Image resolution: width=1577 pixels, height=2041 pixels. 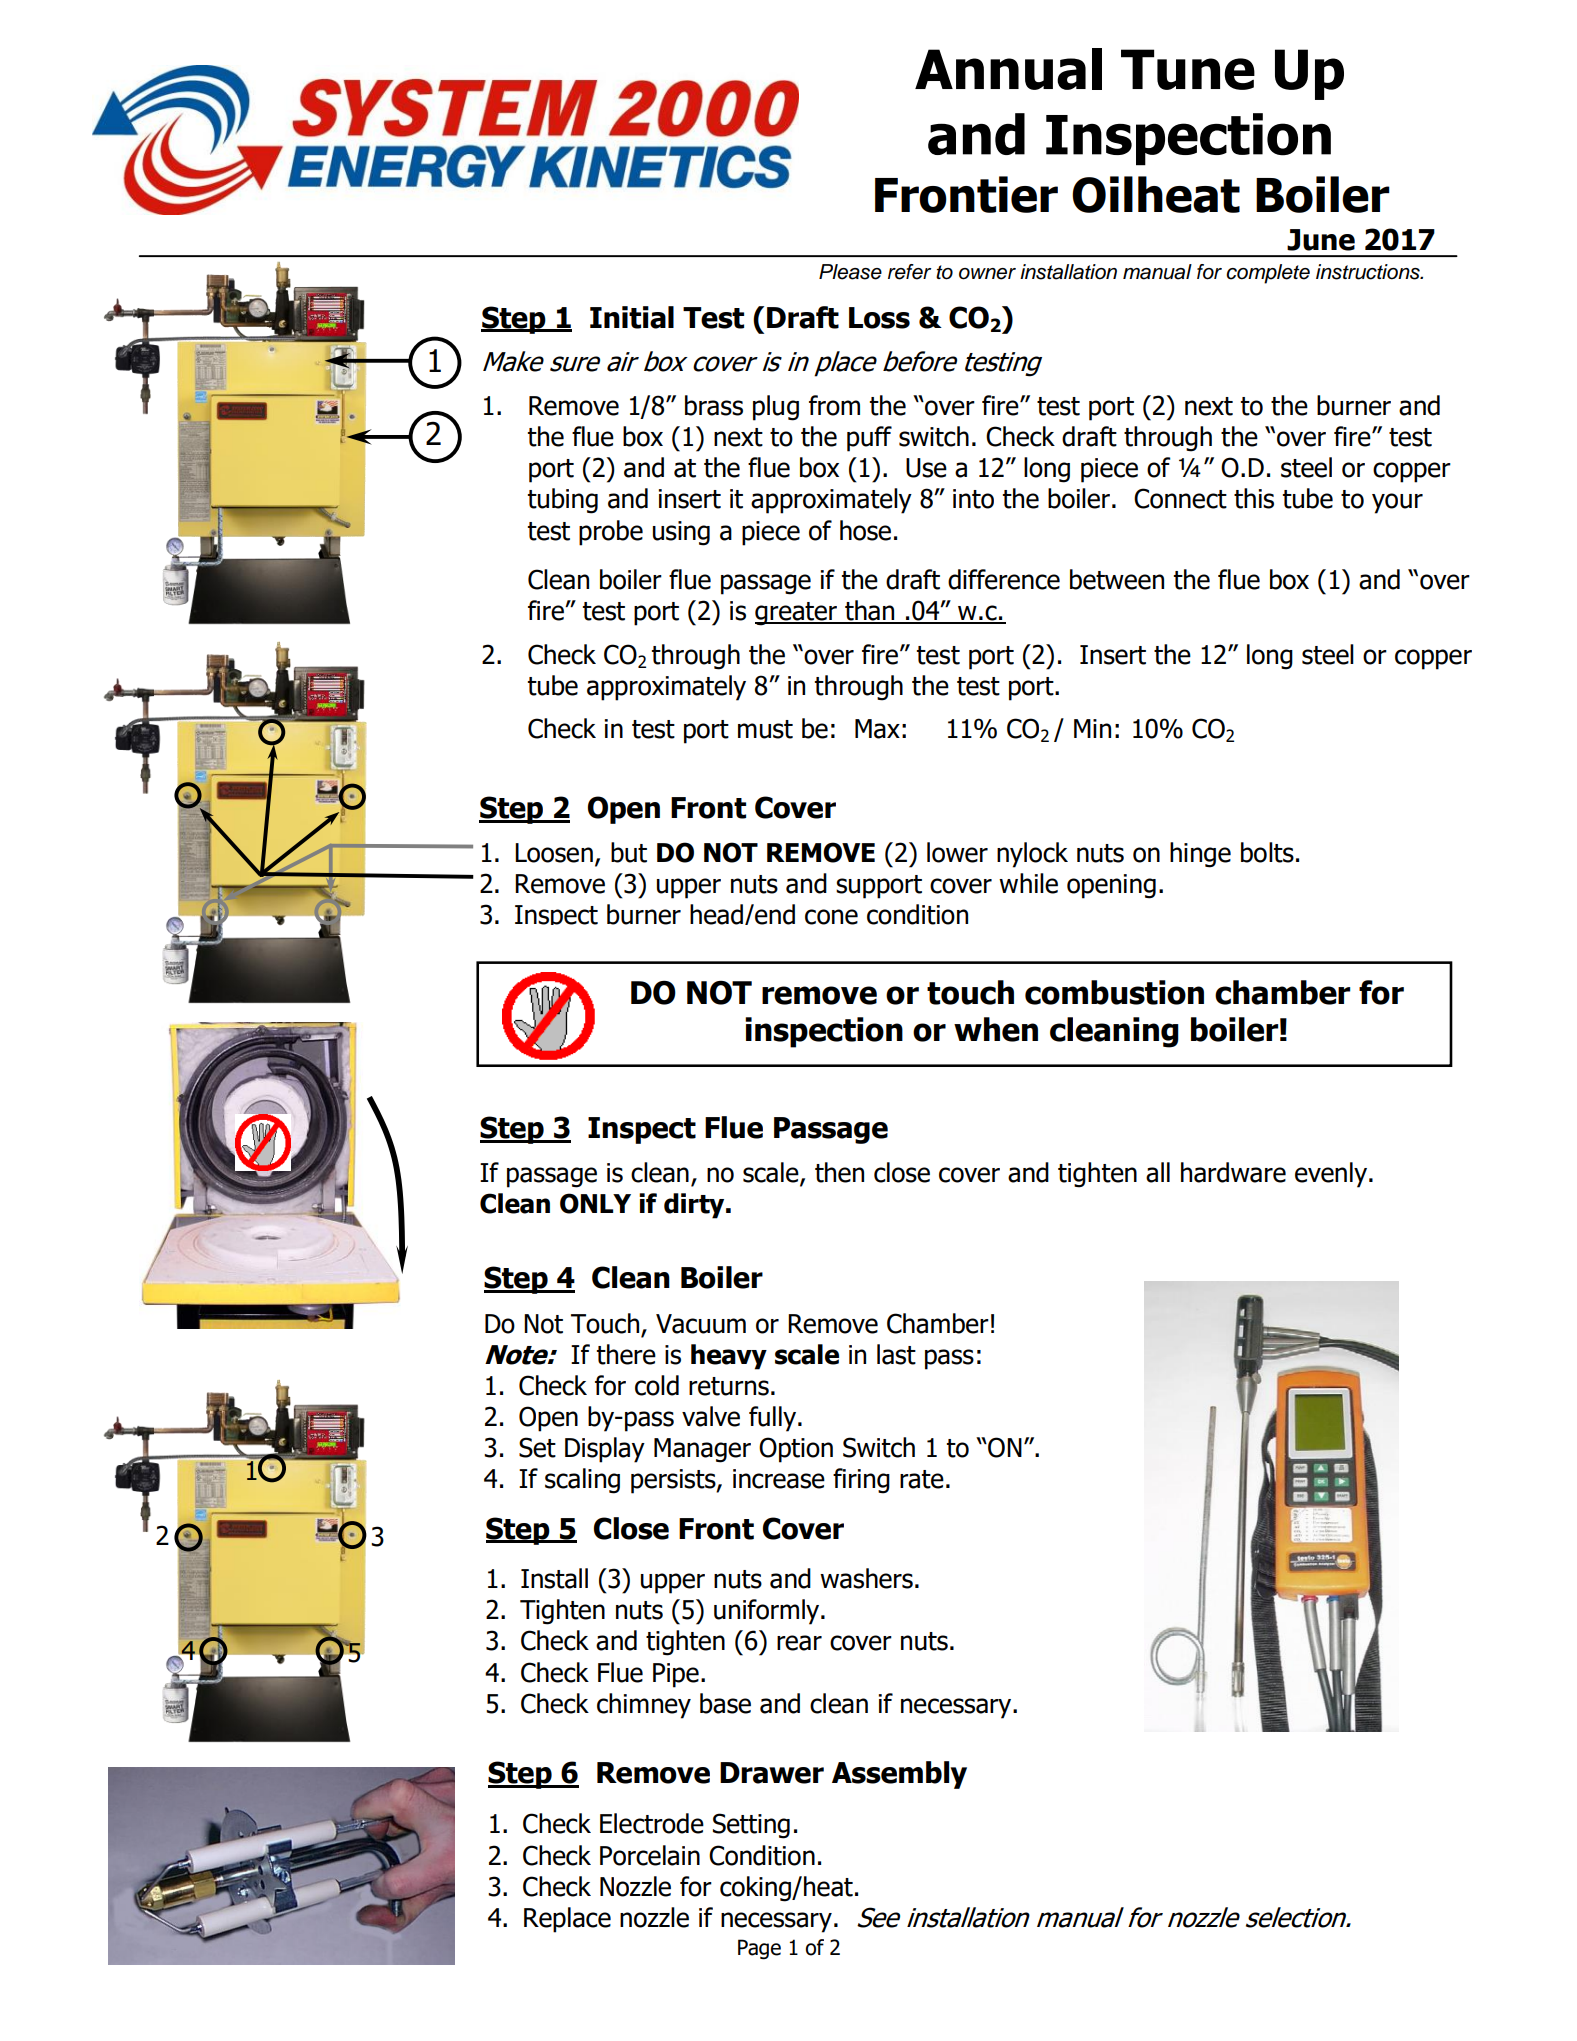 I want to click on last, so click(x=896, y=1354).
